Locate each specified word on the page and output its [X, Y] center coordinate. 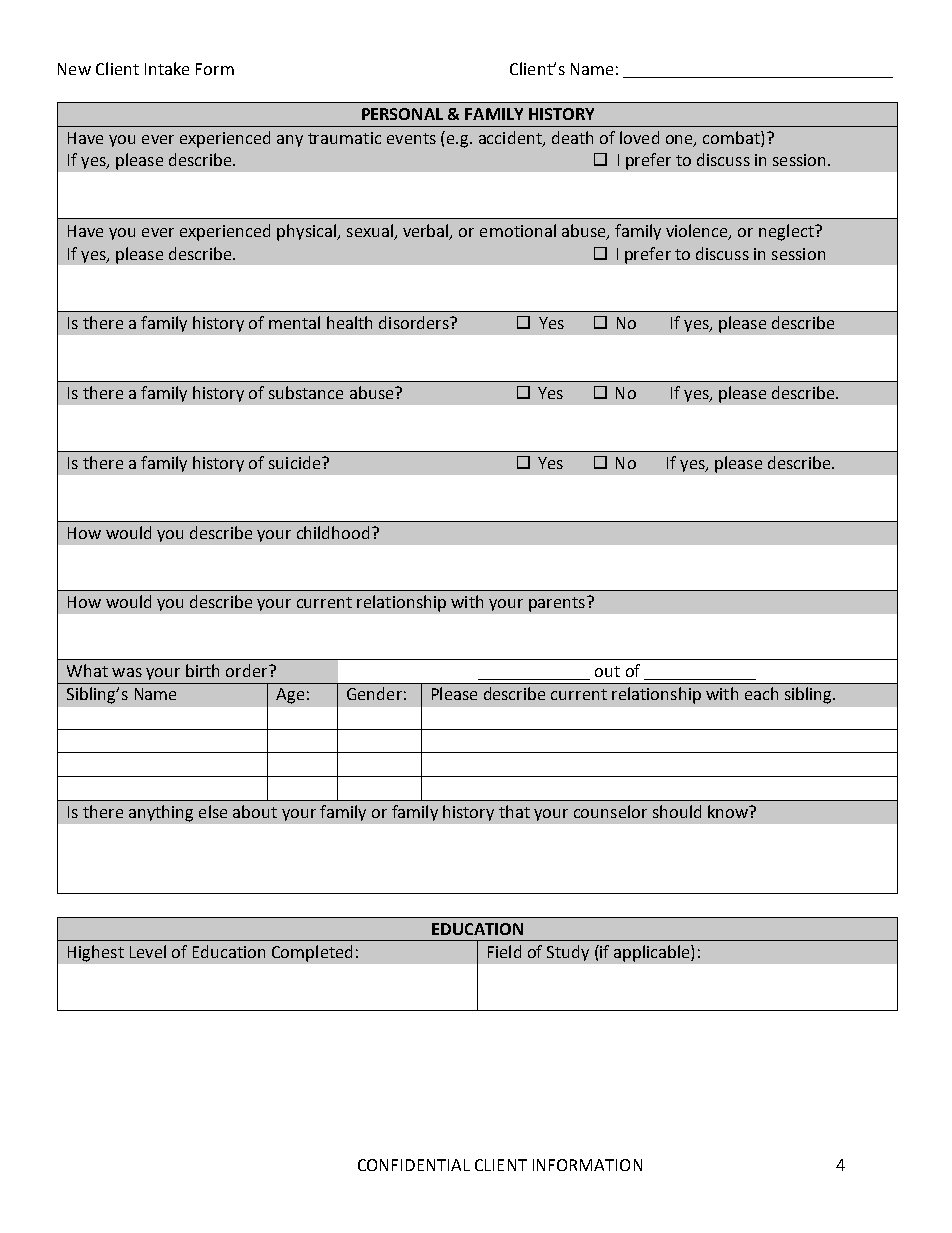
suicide [296, 462]
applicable [653, 953]
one [680, 141]
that [514, 811]
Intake [167, 68]
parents [557, 604]
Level [148, 951]
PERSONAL [402, 114]
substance [306, 392]
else [213, 811]
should [677, 811]
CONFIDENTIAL [414, 1165]
